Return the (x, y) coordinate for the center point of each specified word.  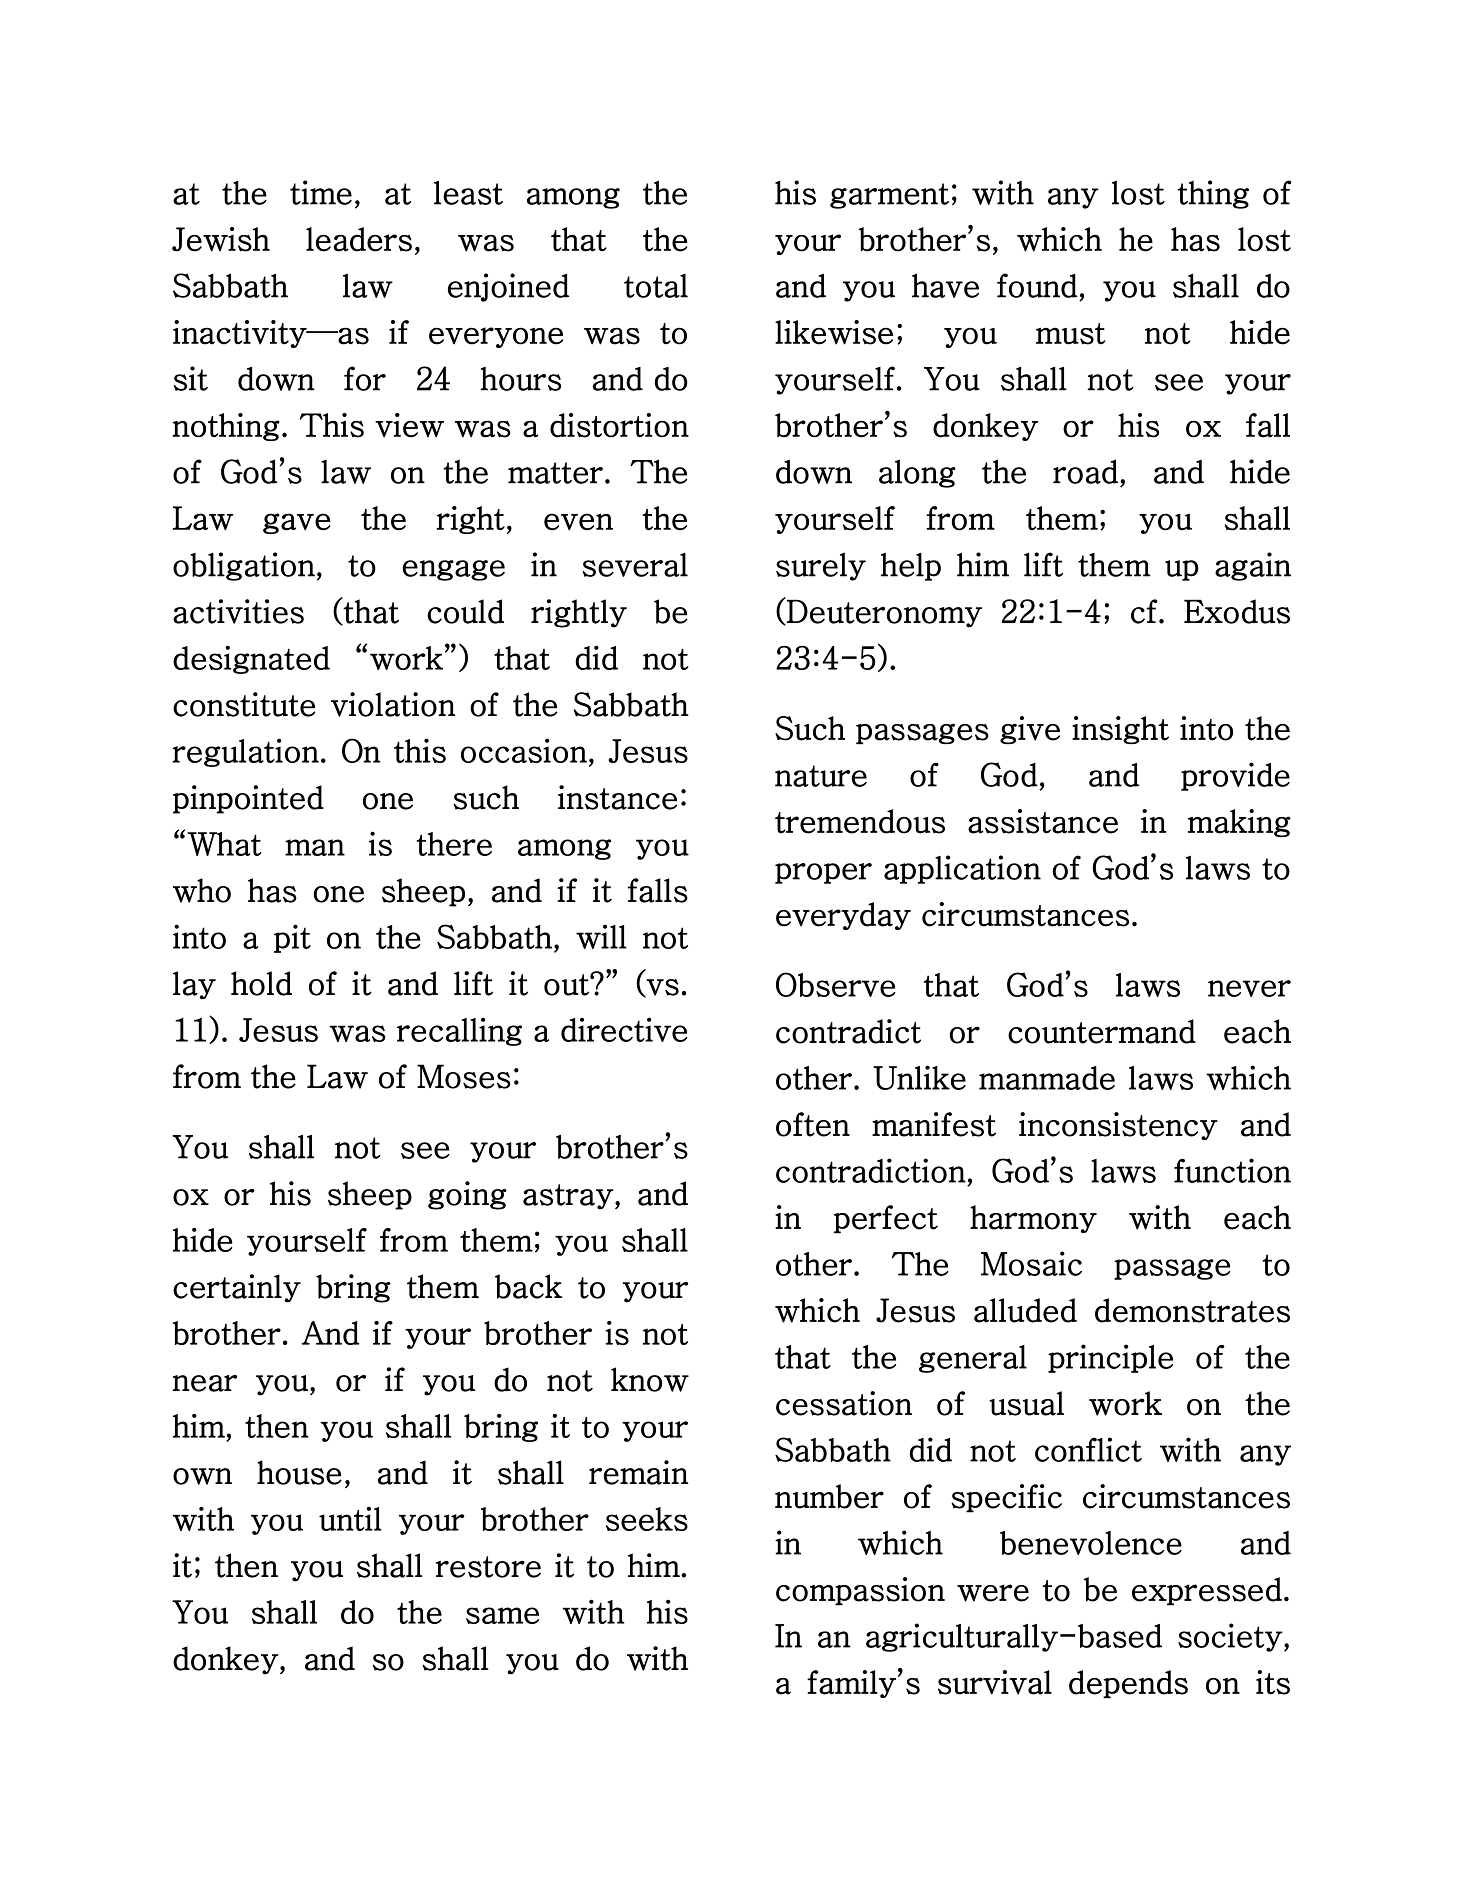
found (1037, 285)
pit (292, 938)
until (350, 1519)
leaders (359, 239)
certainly (237, 1288)
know (650, 1379)
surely (821, 566)
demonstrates (1192, 1310)
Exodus (1237, 611)
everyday (843, 916)
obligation (244, 566)
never (1249, 988)
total (656, 286)
